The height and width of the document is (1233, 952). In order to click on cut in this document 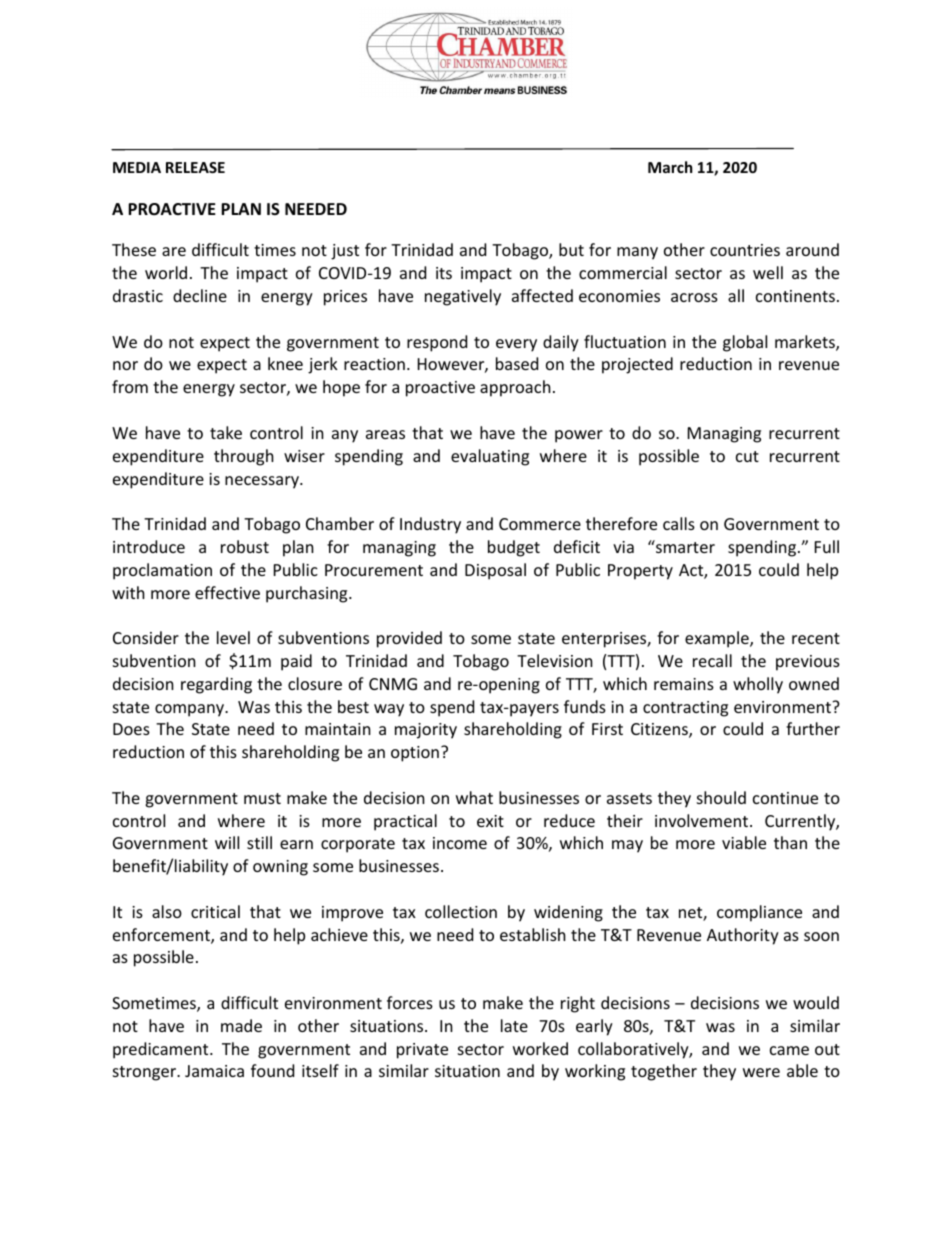, I will do `click(747, 456)`.
